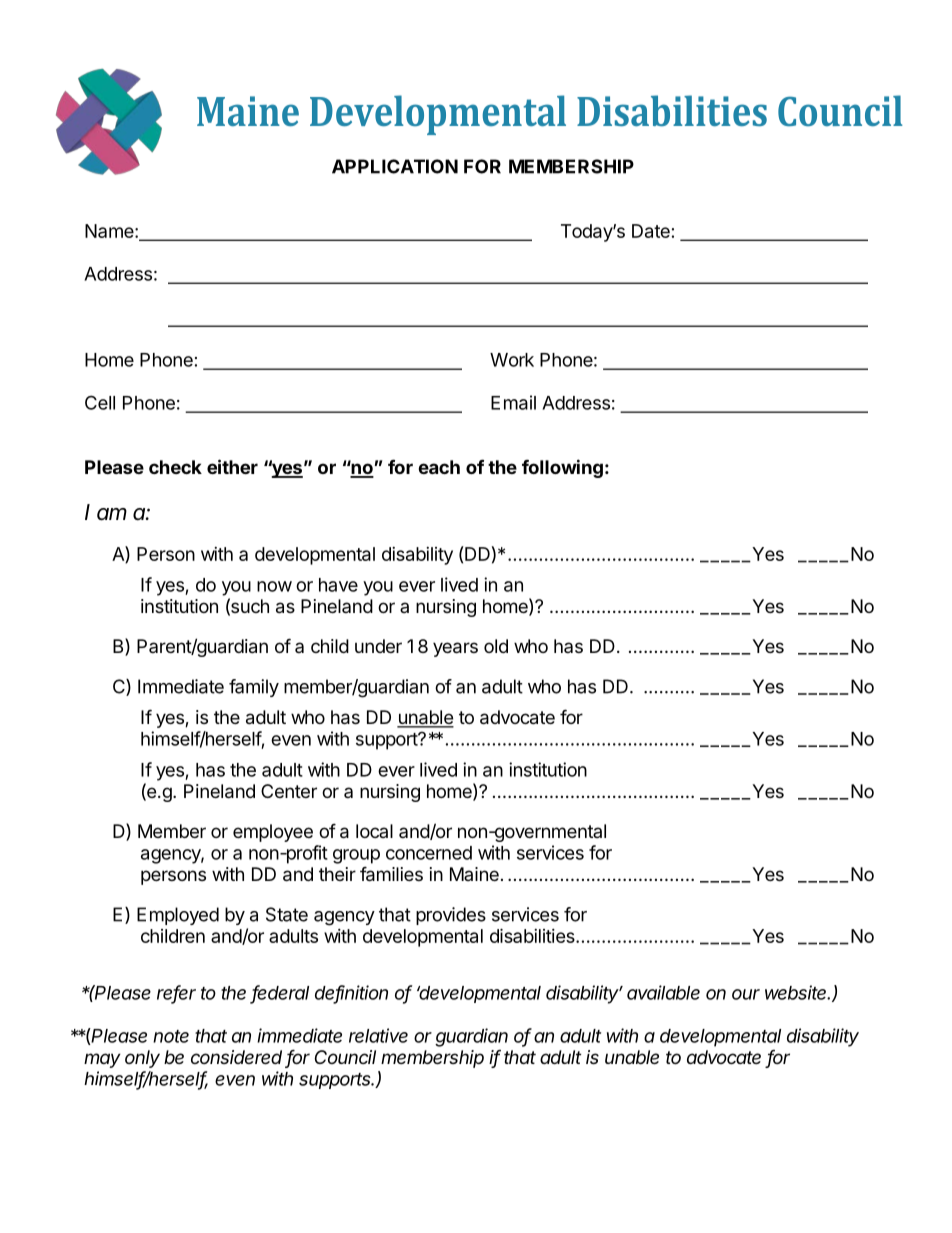  I want to click on concerned, so click(429, 853).
